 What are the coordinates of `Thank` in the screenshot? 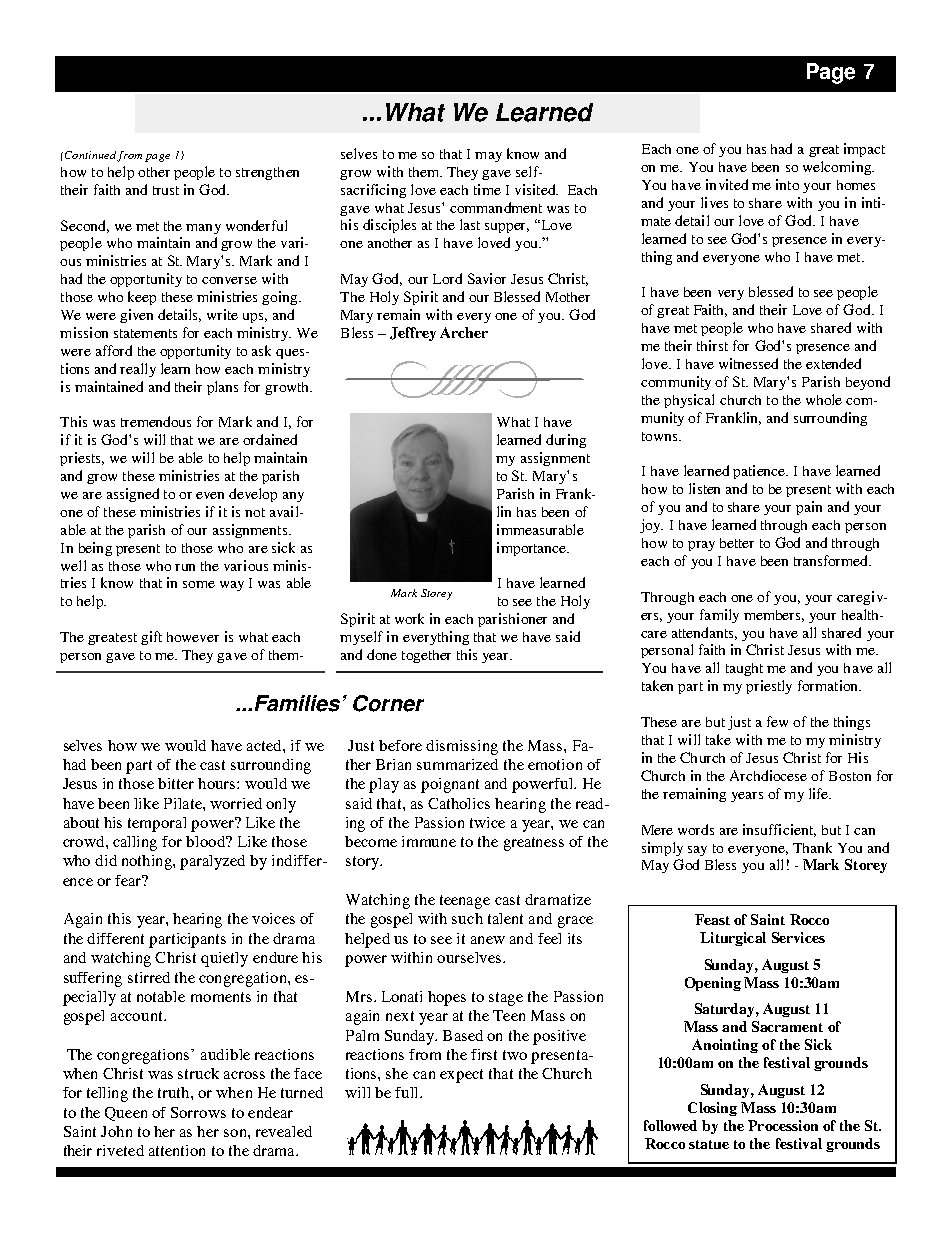 It's located at (812, 847).
